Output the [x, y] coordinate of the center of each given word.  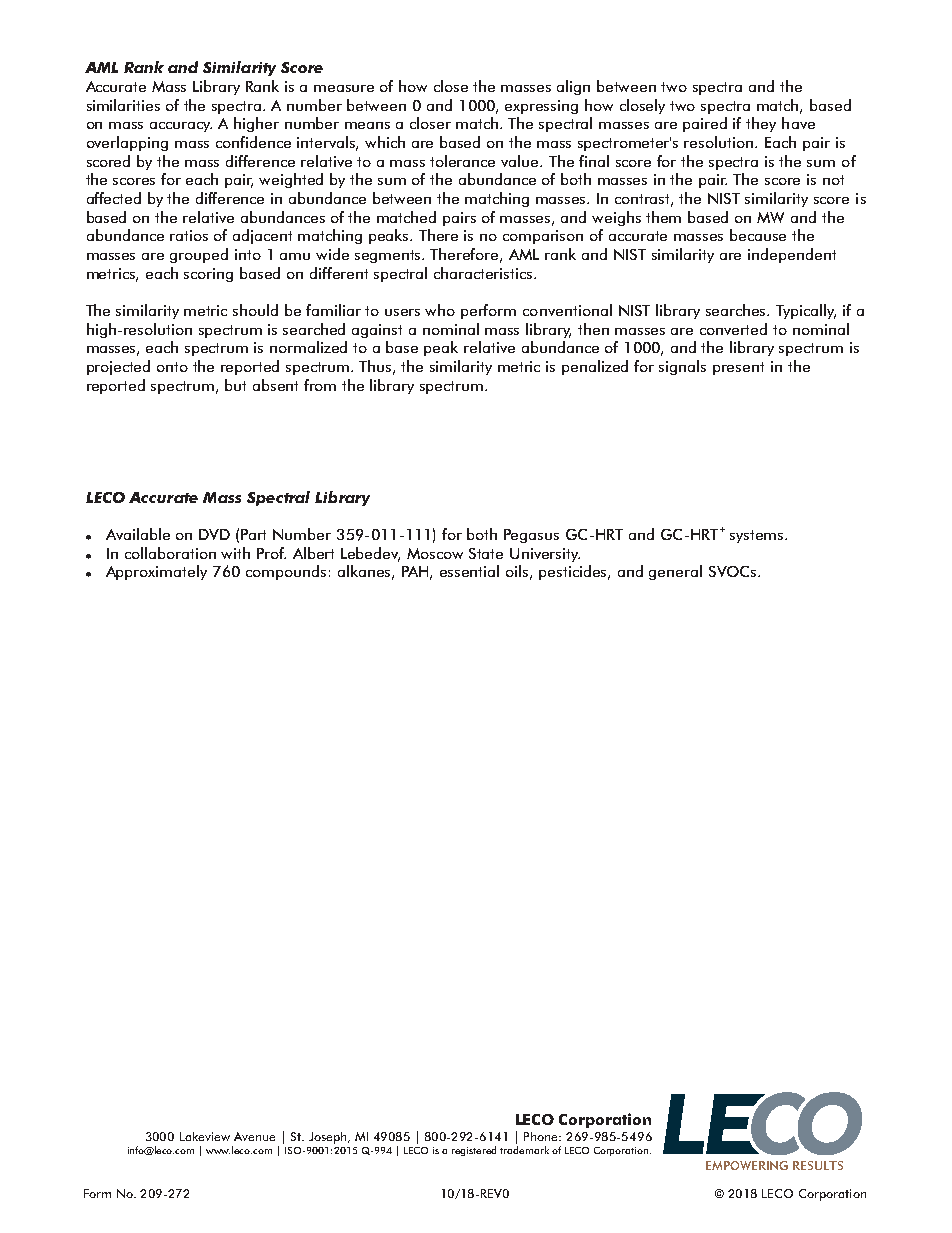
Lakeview [205, 1136]
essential [469, 571]
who [440, 310]
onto [172, 367]
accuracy [181, 127]
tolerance [462, 161]
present [738, 368]
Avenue [254, 1136]
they [761, 124]
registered [474, 1151]
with [235, 553]
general [675, 572]
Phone [542, 1136]
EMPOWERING [747, 1165]
